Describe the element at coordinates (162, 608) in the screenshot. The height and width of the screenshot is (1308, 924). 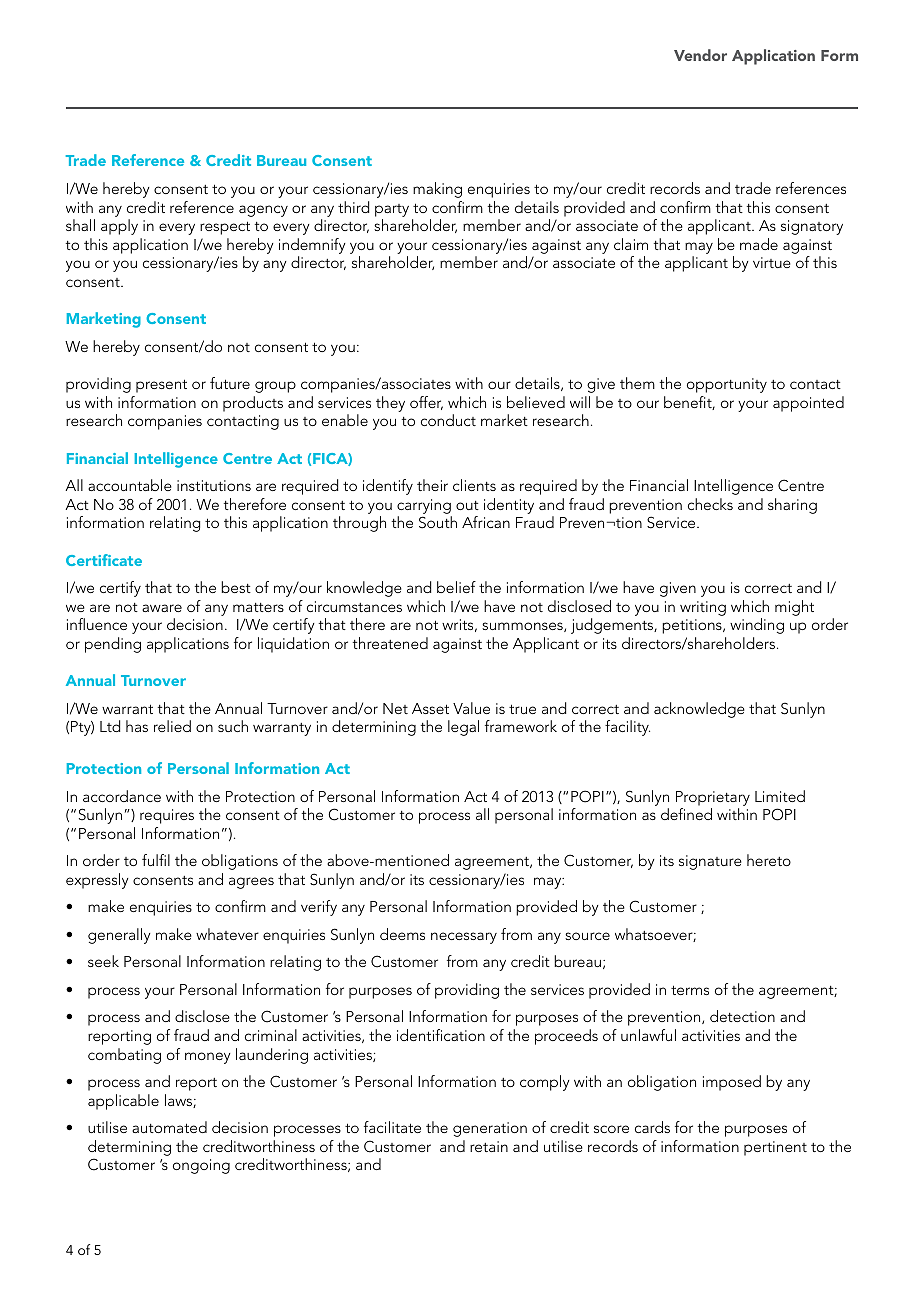
I see `aware` at that location.
